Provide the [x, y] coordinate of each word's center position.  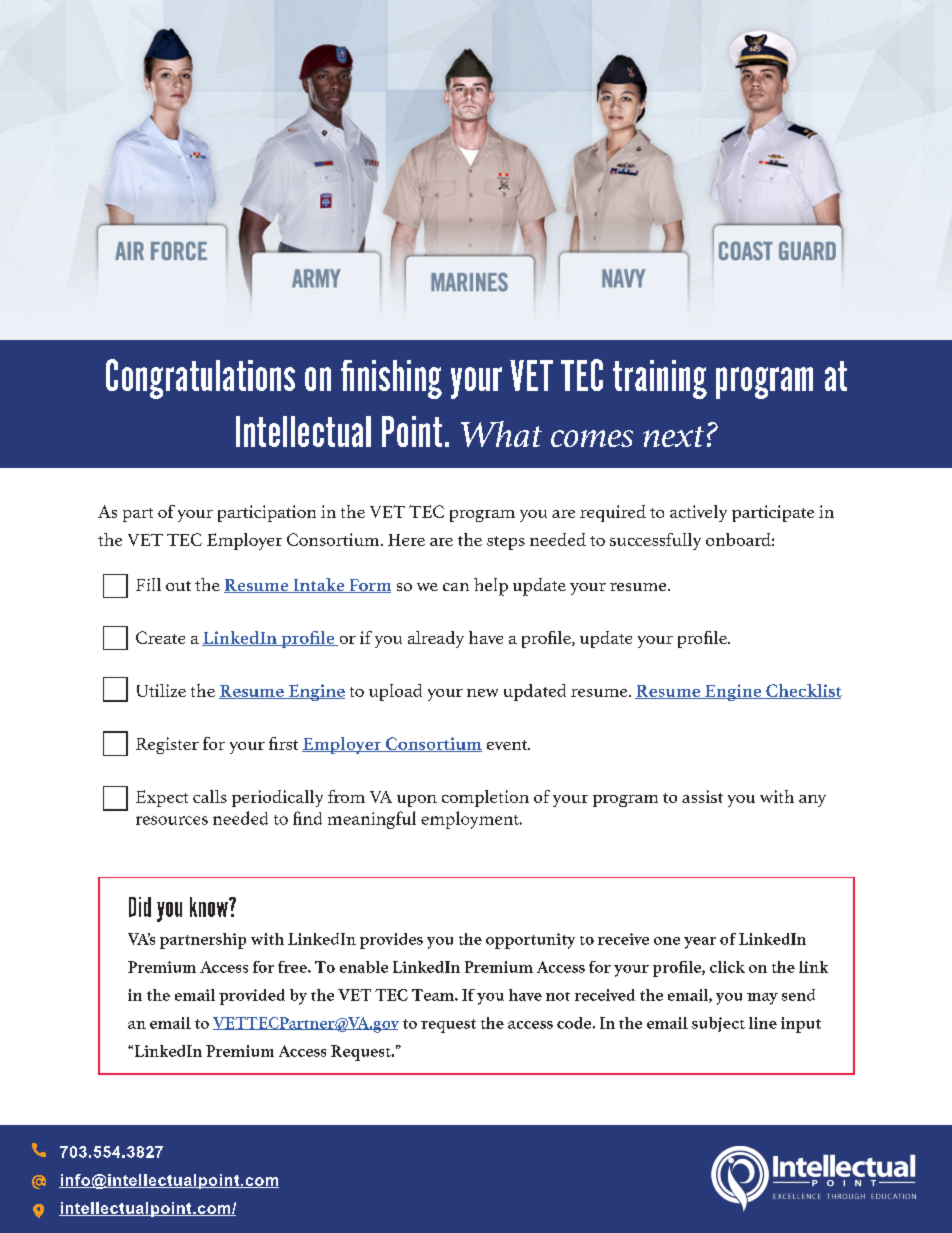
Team [434, 995]
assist [702, 796]
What [501, 434]
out [178, 586]
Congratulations [200, 379]
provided [252, 997]
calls [210, 796]
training [660, 379]
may [762, 999]
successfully [655, 541]
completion [485, 798]
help [491, 587]
